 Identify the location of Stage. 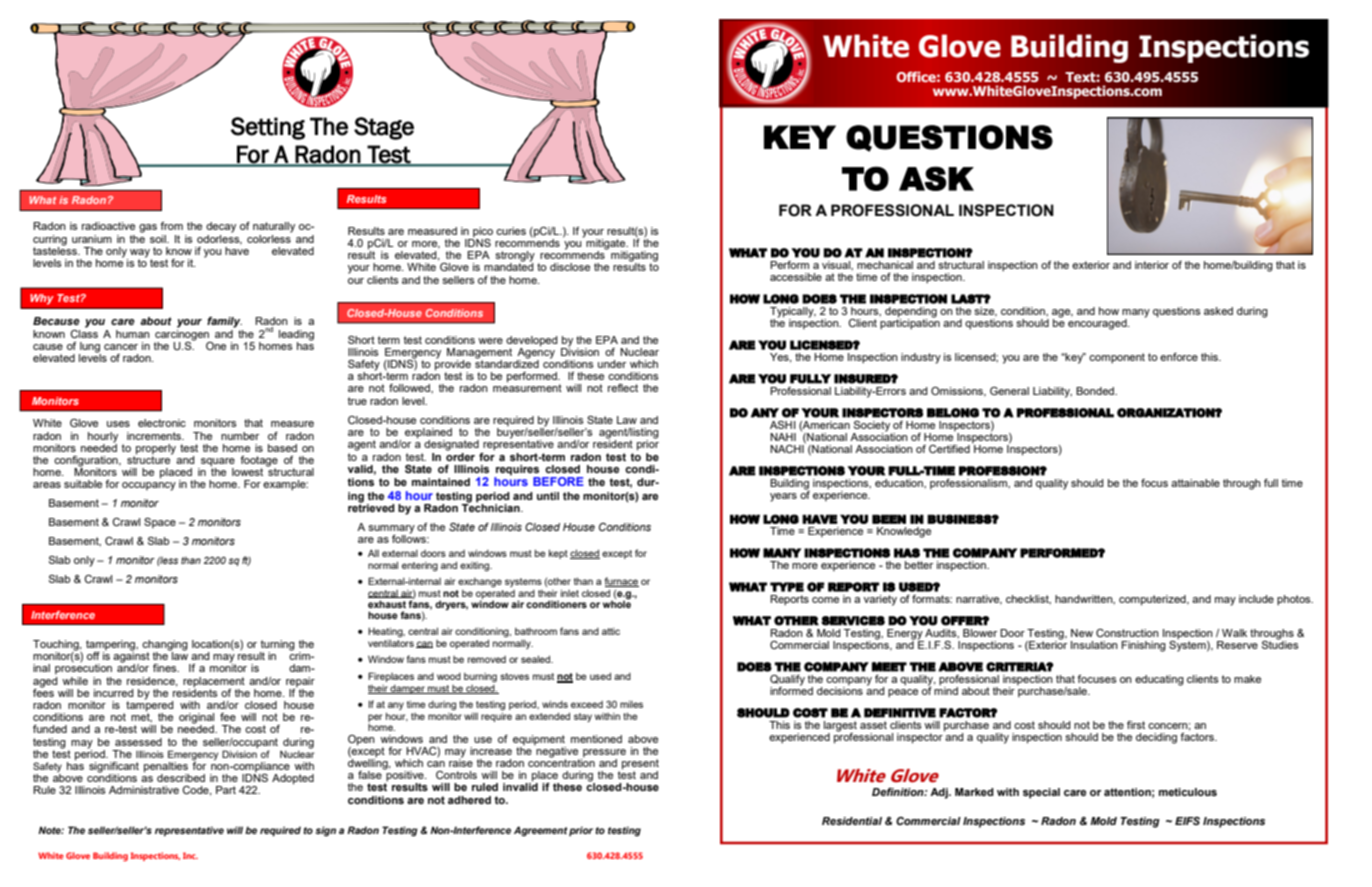
(384, 128).
